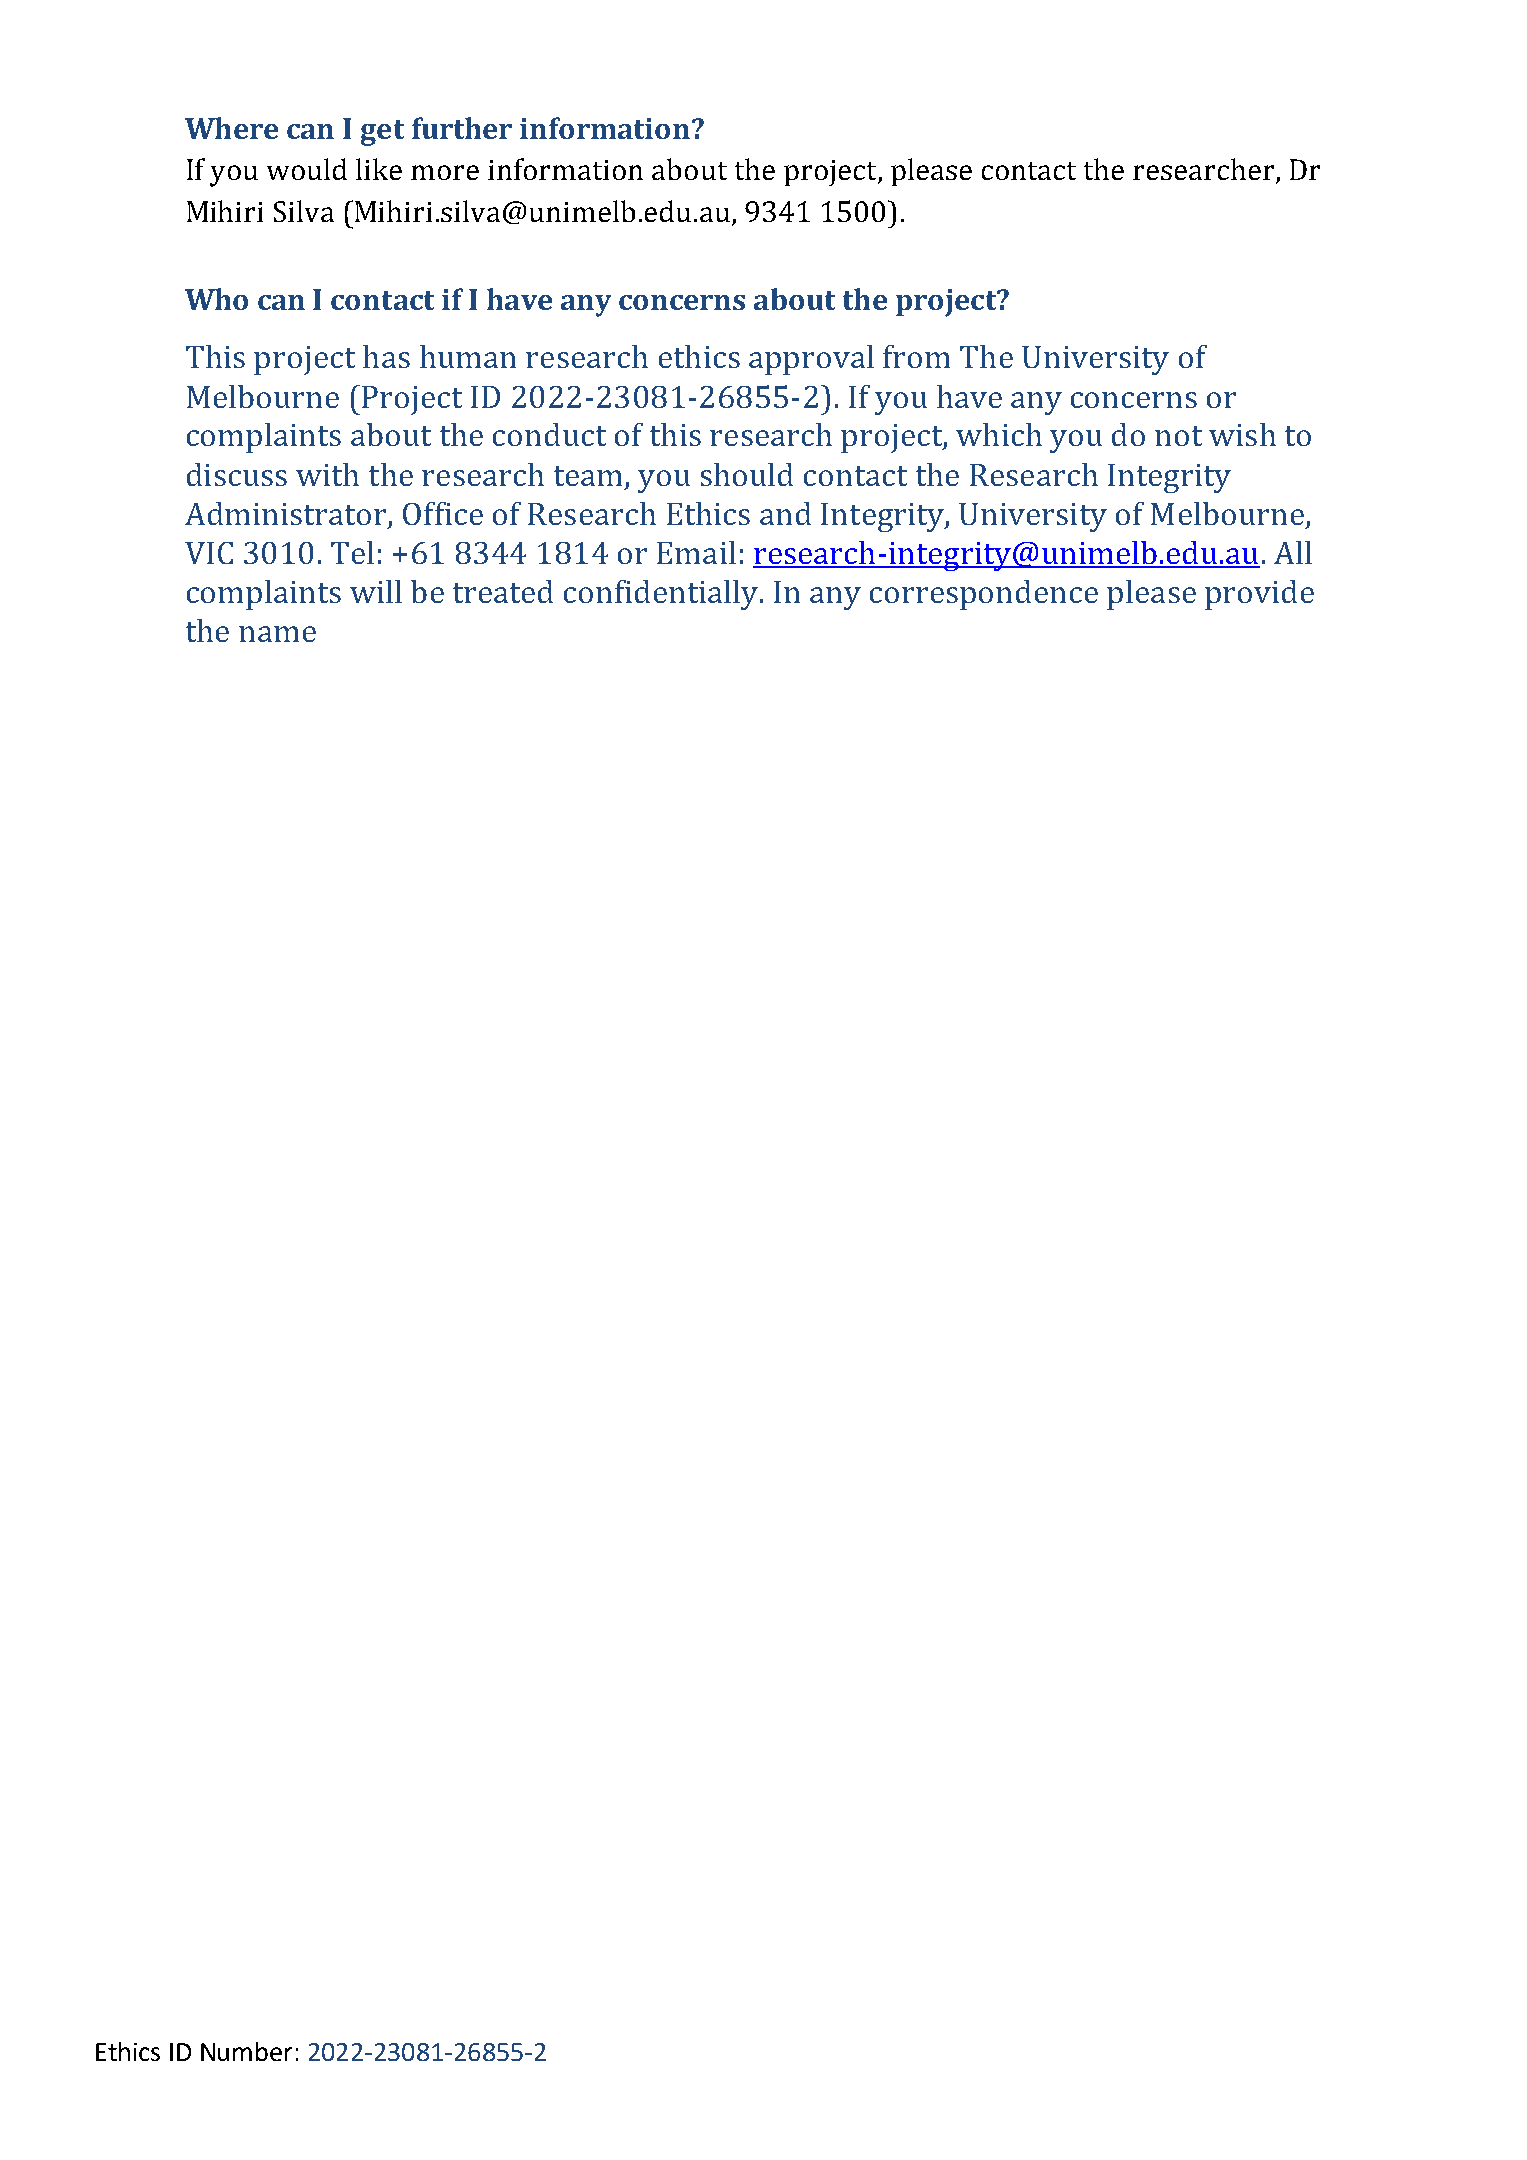 The image size is (1527, 2160). What do you see at coordinates (352, 552) in the page?
I see `Tel` at bounding box center [352, 552].
